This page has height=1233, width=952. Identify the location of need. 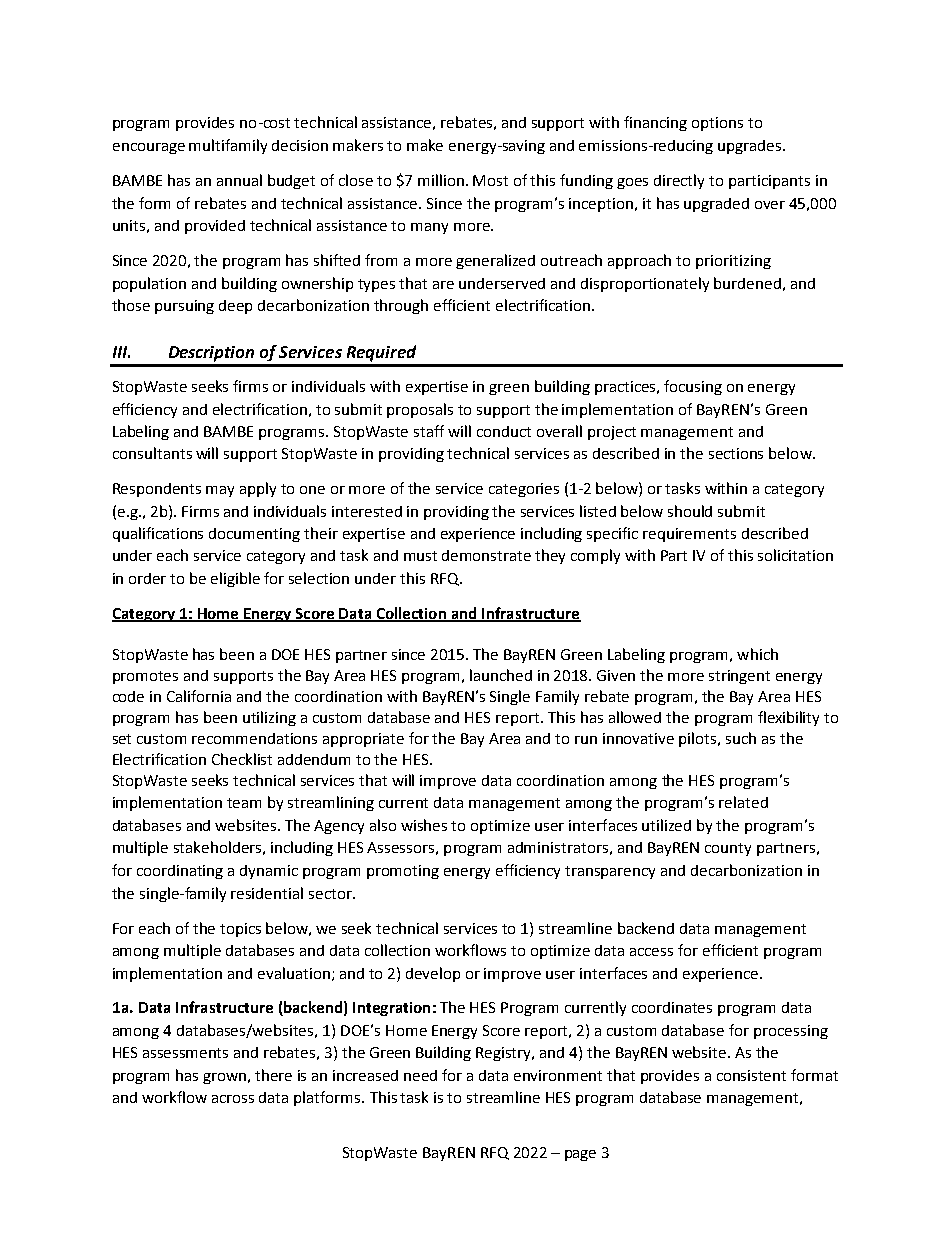
(420, 1075).
